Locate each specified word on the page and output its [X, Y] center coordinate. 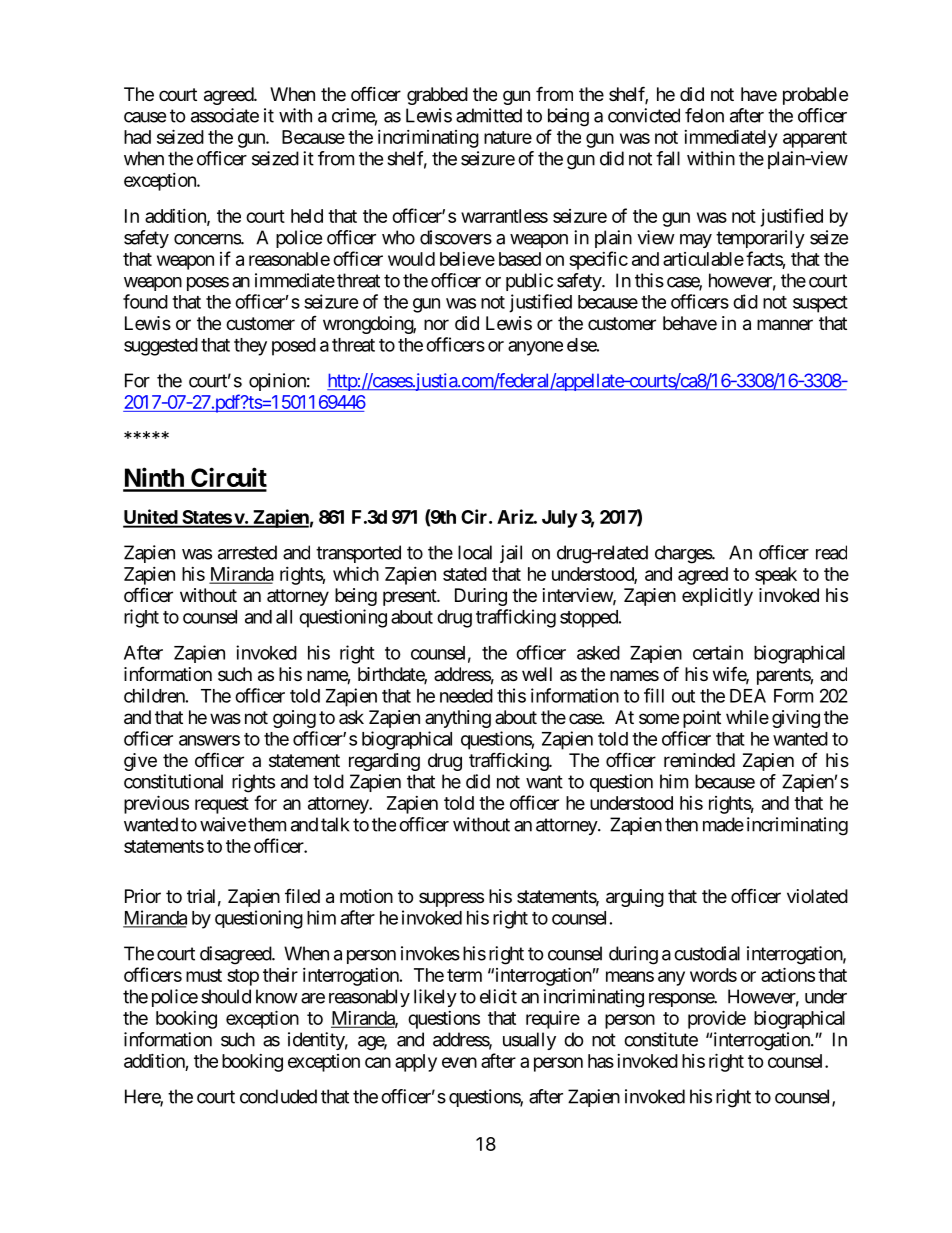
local [475, 552]
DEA [748, 696]
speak [776, 576]
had [137, 137]
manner [785, 325]
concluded [278, 1096]
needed [466, 696]
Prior [143, 896]
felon [704, 115]
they [250, 347]
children [154, 695]
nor [436, 324]
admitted [489, 115]
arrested [247, 552]
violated [817, 896]
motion [366, 896]
